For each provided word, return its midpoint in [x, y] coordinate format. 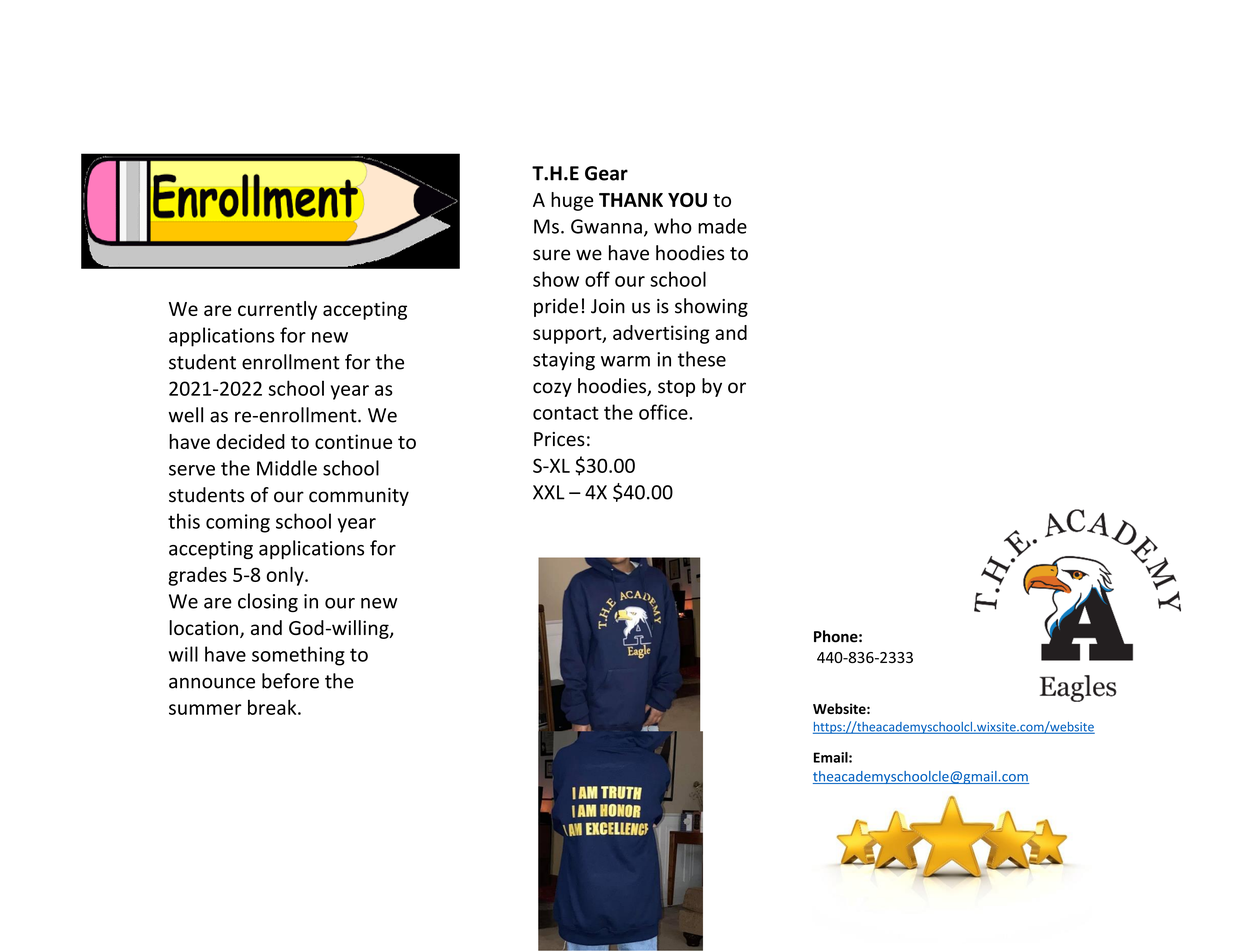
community [359, 497]
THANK [631, 200]
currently [277, 310]
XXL [549, 492]
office [664, 412]
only [286, 576]
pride [556, 307]
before [290, 681]
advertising [661, 334]
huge [572, 201]
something [298, 656]
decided [251, 441]
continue [353, 441]
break [273, 707]
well [185, 415]
